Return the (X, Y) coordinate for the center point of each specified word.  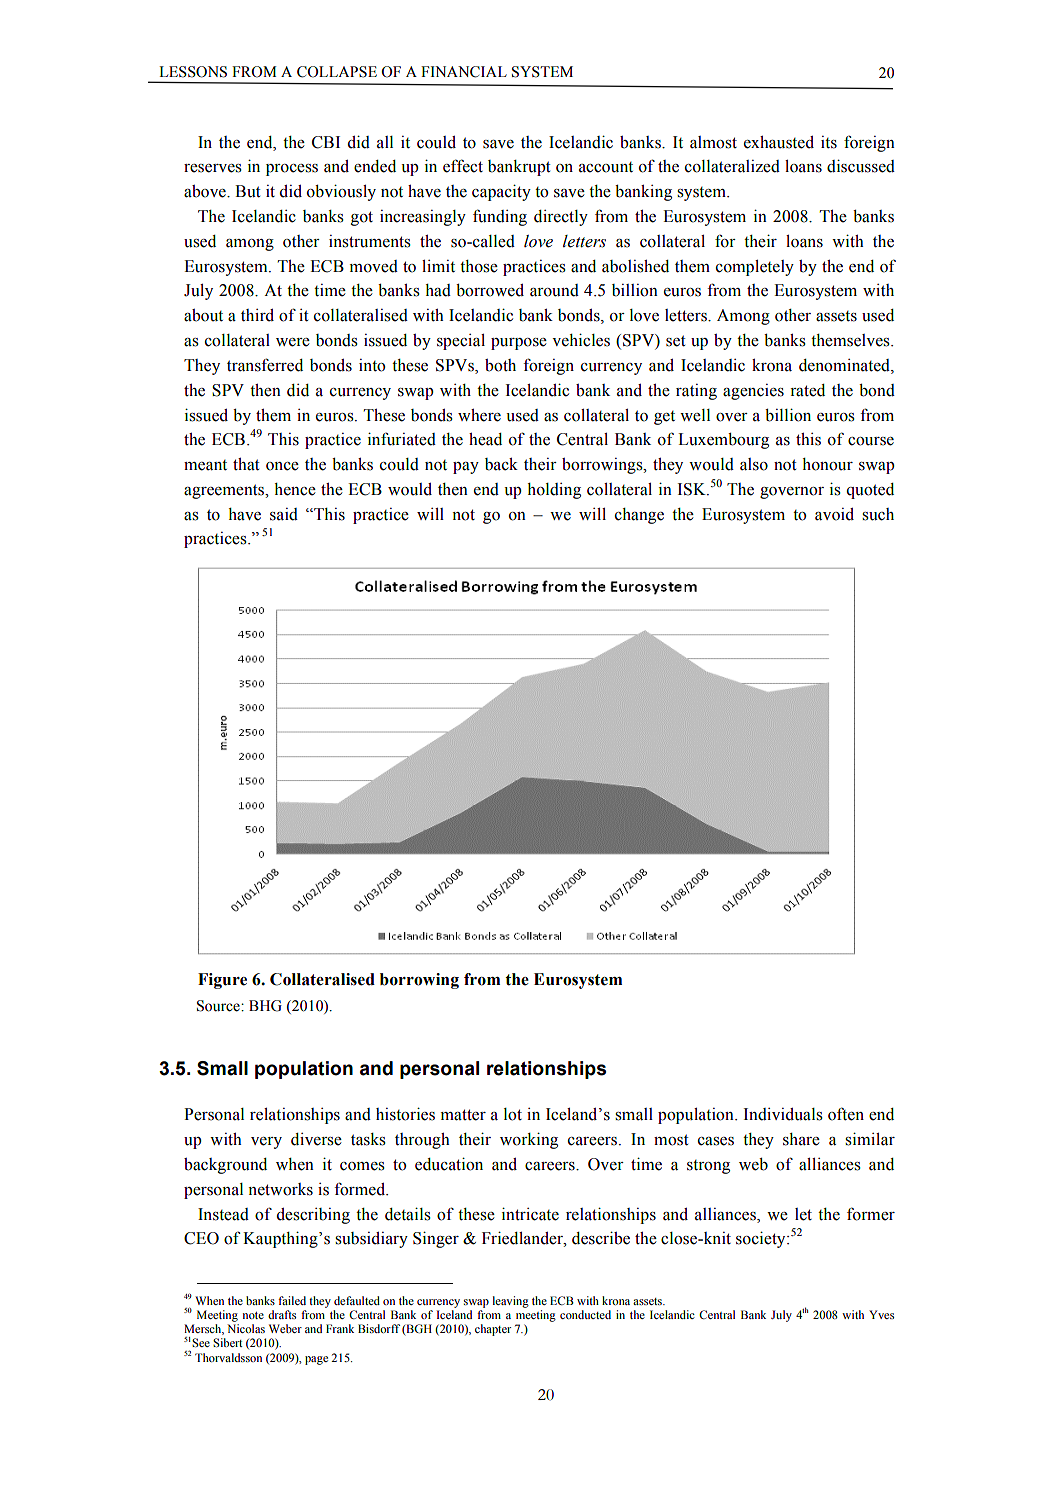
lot (513, 1114)
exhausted (779, 142)
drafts (282, 1314)
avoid (834, 514)
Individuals (783, 1114)
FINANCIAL (464, 72)
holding (554, 491)
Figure (222, 981)
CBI (326, 142)
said (284, 514)
